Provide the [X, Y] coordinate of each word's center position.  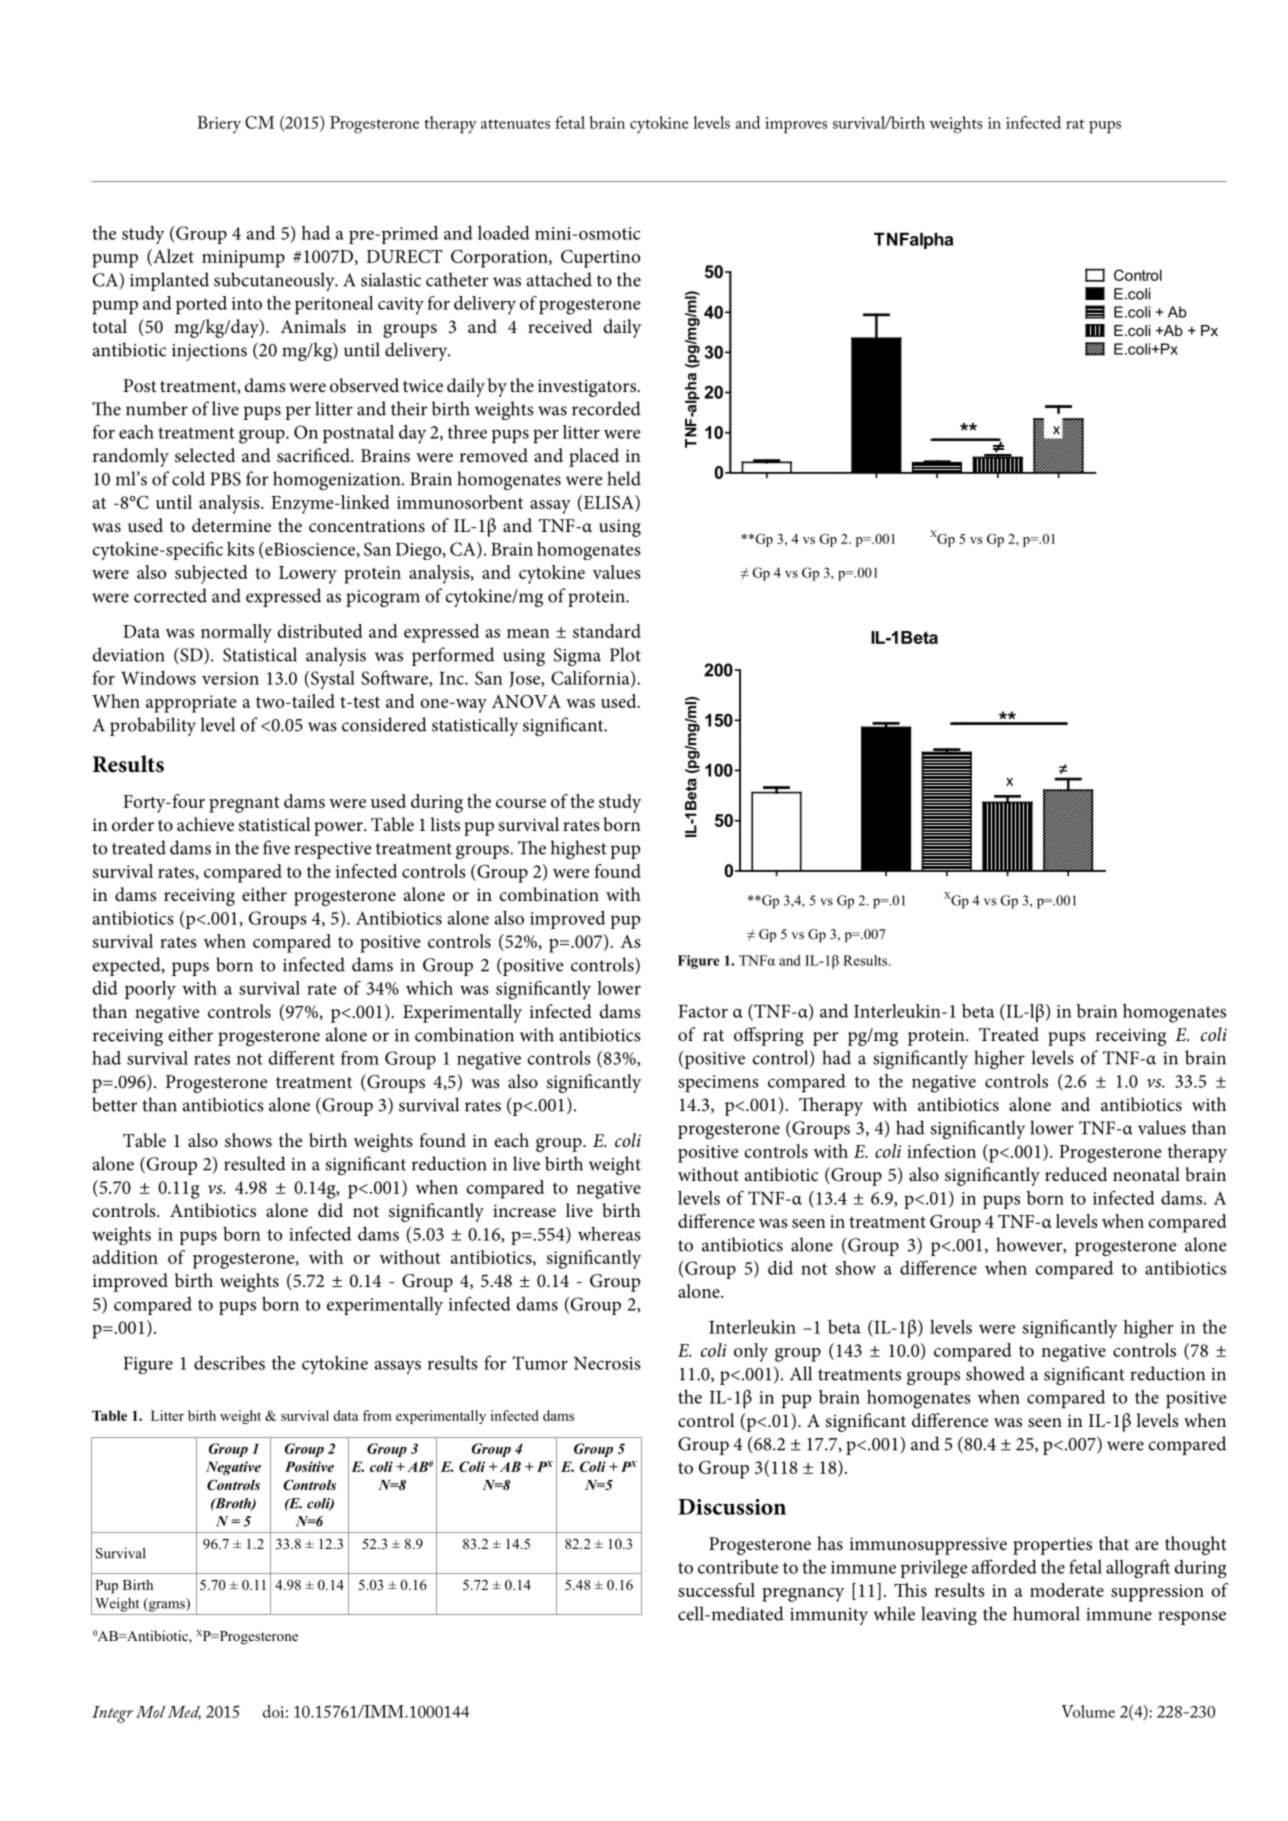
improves [796, 125]
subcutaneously [275, 281]
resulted [255, 1163]
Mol [150, 1712]
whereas [609, 1234]
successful [716, 1590]
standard [607, 631]
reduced [1076, 1174]
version [230, 678]
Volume [1088, 1711]
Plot [625, 654]
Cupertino [600, 259]
